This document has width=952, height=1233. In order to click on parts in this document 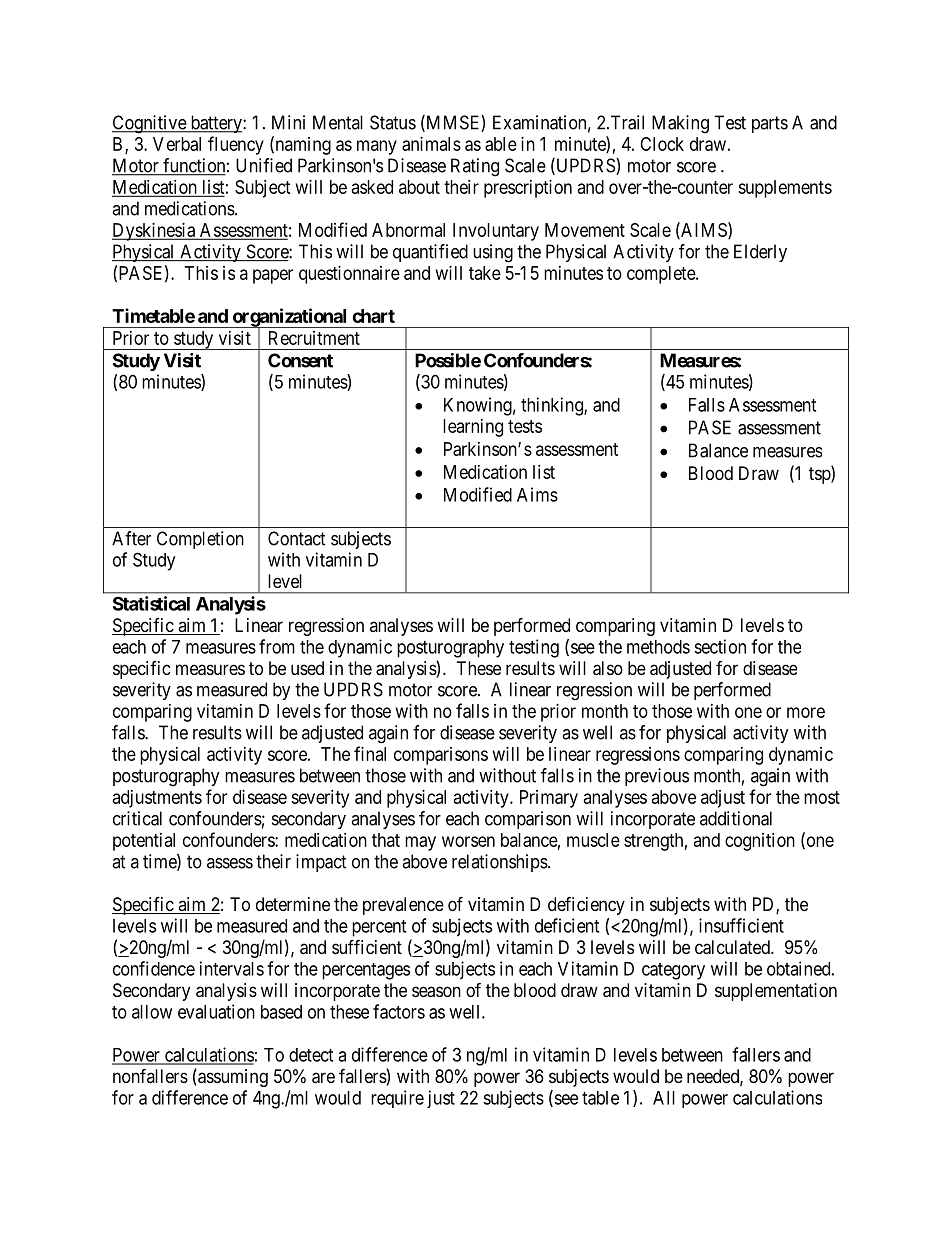, I will do `click(770, 124)`.
